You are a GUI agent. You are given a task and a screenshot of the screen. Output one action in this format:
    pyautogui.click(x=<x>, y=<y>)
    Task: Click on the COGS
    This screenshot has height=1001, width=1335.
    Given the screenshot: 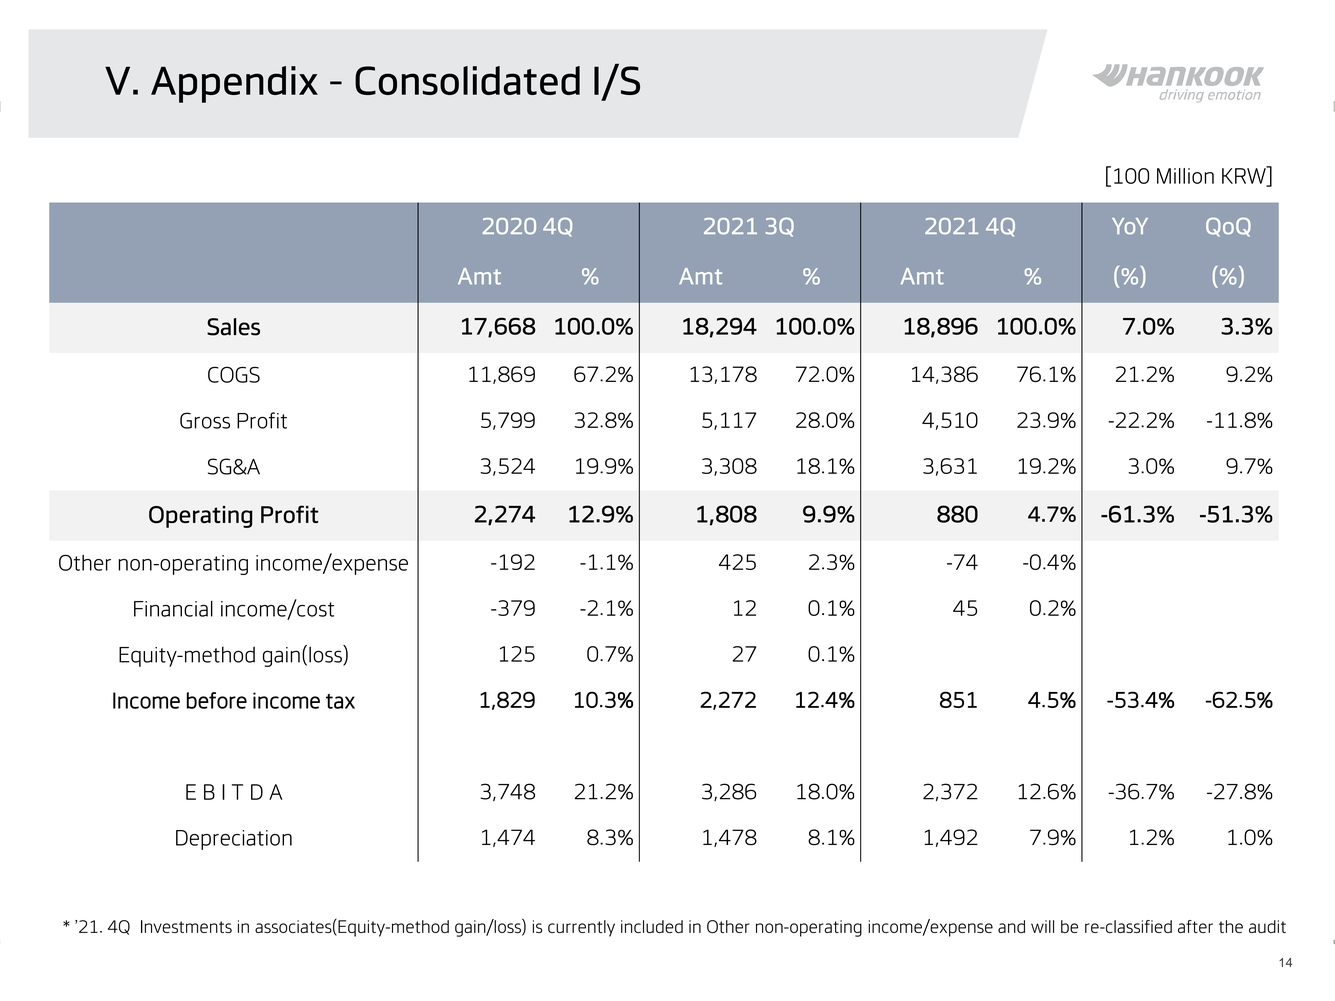 What is the action you would take?
    pyautogui.click(x=234, y=374)
